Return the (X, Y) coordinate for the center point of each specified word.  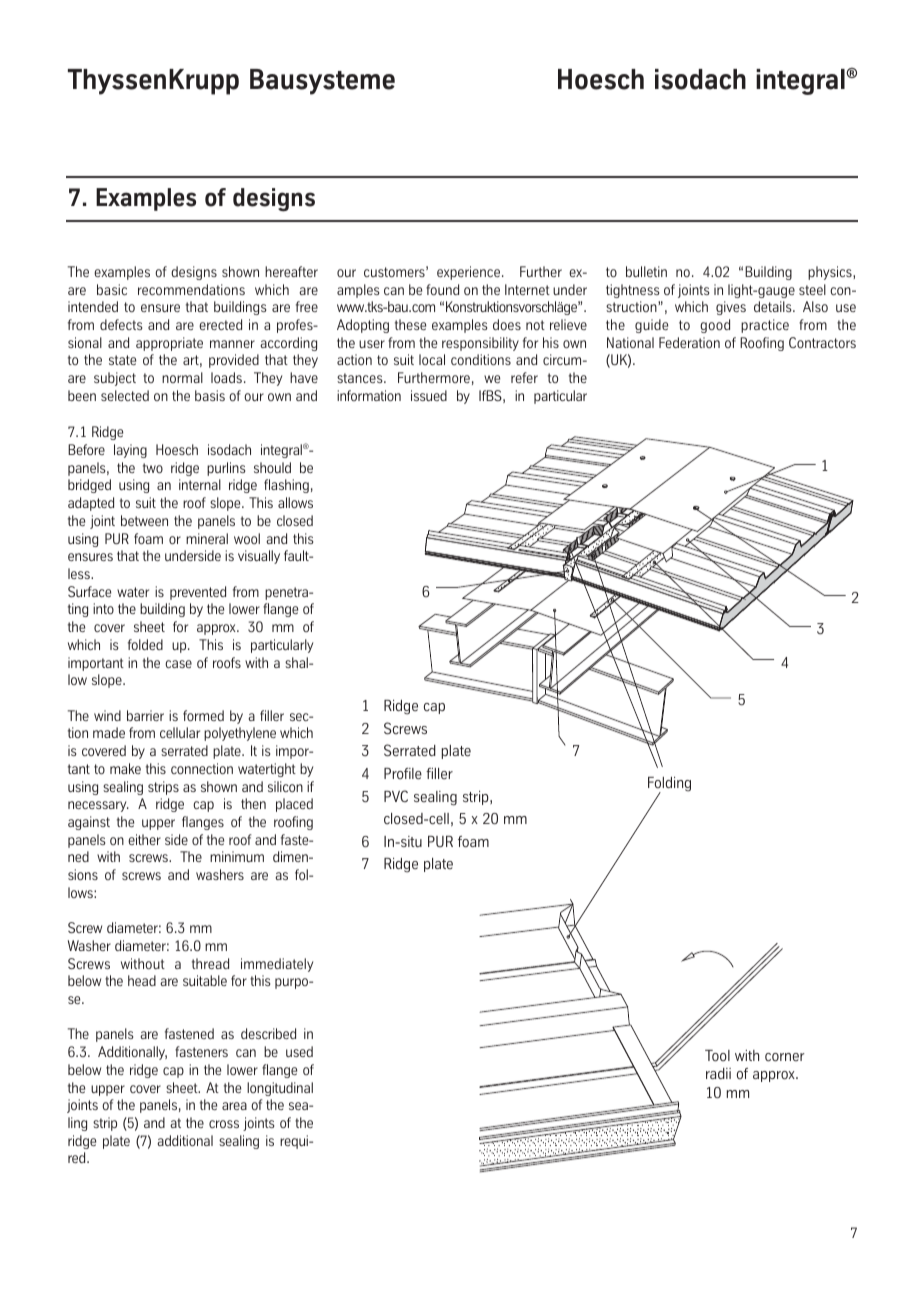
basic (112, 289)
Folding (669, 785)
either (144, 839)
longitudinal (280, 1089)
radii (718, 1073)
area (234, 1106)
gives (731, 308)
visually (259, 557)
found (442, 289)
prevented (198, 593)
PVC (396, 796)
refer (524, 377)
